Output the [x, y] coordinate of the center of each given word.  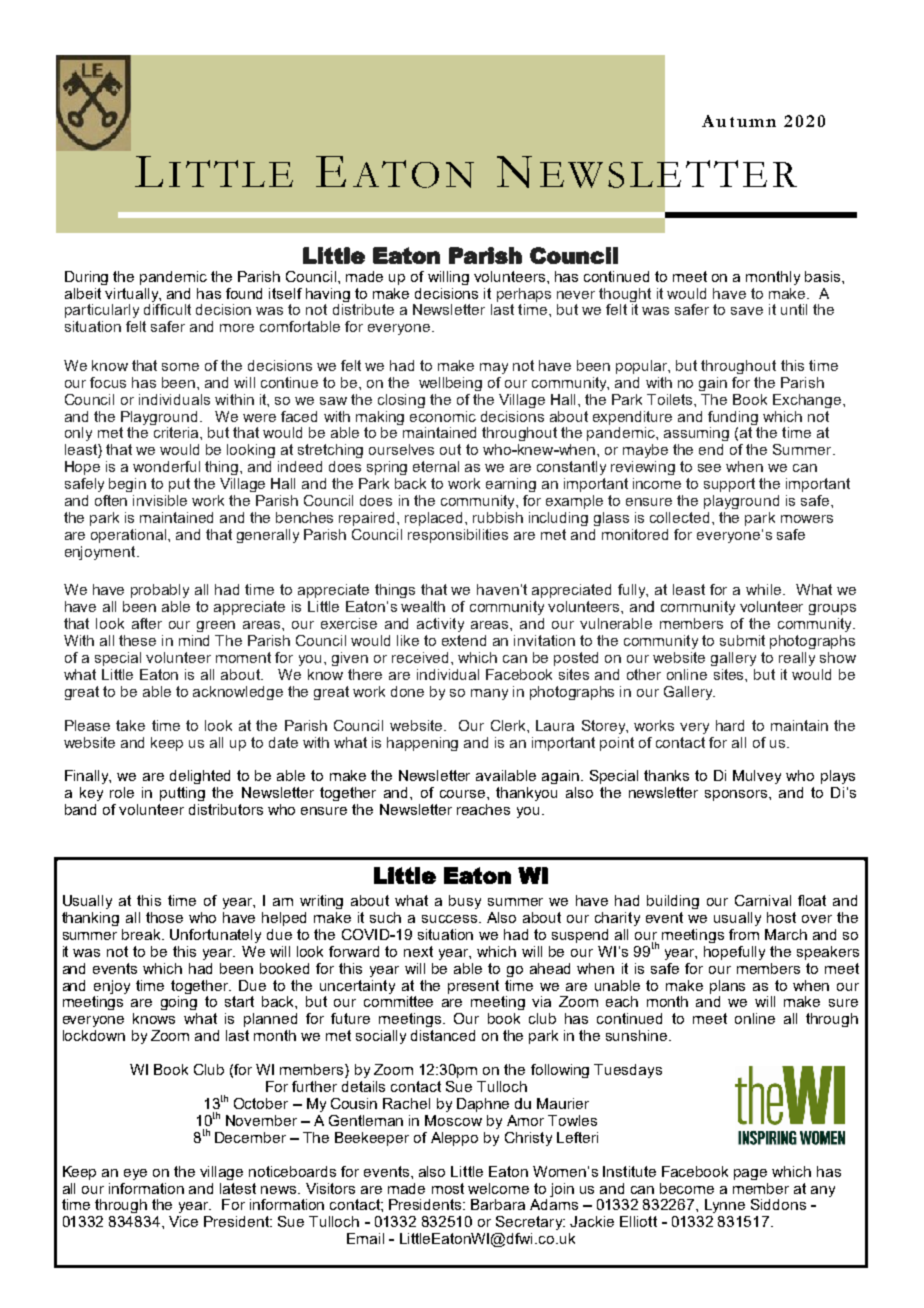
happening [422, 744]
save [747, 311]
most [448, 1188]
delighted [200, 777]
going [179, 1003]
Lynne [725, 1206]
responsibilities [458, 536]
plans [727, 987]
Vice [183, 1221]
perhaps [524, 295]
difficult [167, 308]
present [473, 987]
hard [730, 725]
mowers [807, 519]
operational [130, 536]
